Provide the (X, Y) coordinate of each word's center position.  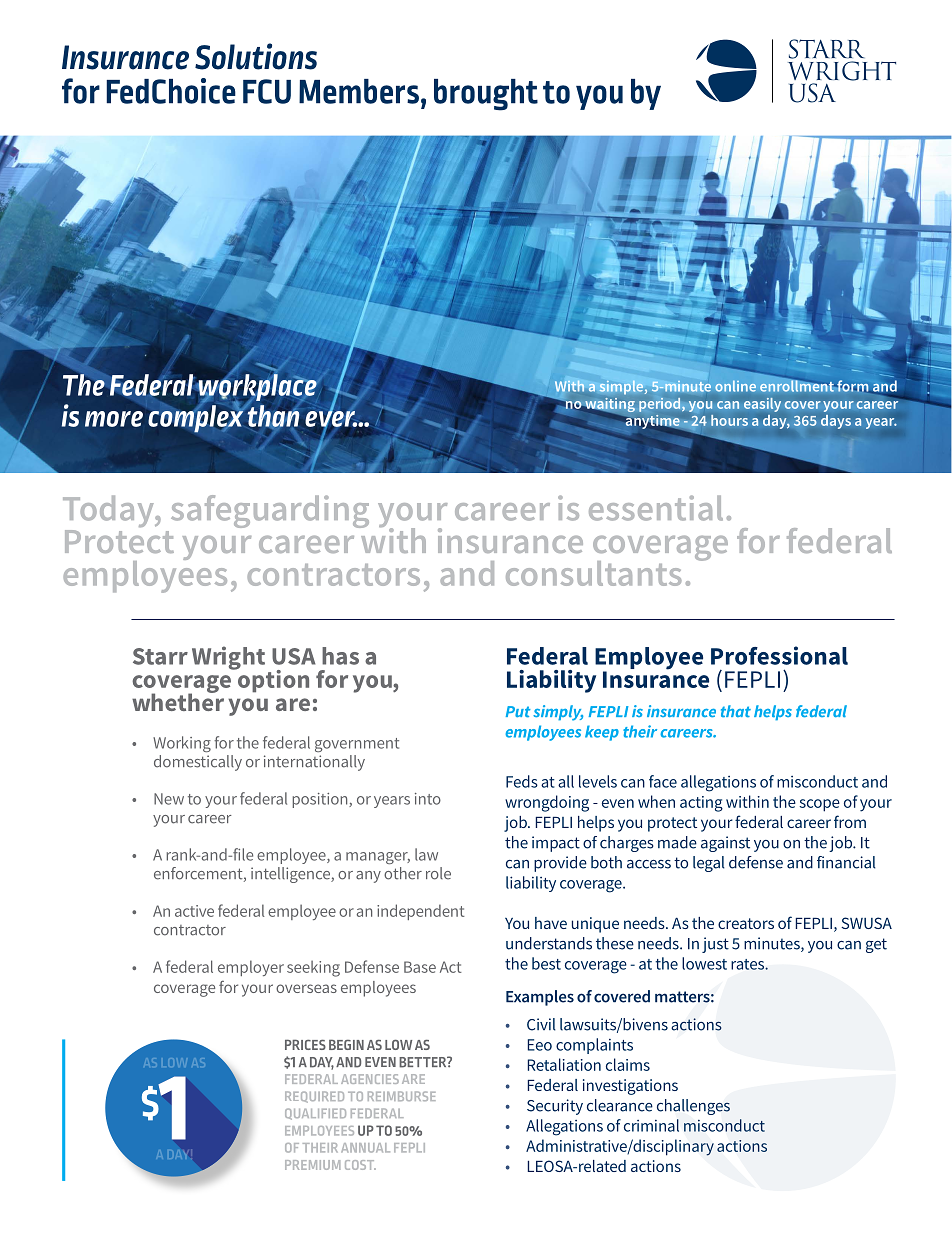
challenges (693, 1107)
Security (555, 1107)
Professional (779, 655)
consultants (594, 573)
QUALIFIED (315, 1114)
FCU (267, 91)
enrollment (797, 386)
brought (486, 95)
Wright (228, 658)
